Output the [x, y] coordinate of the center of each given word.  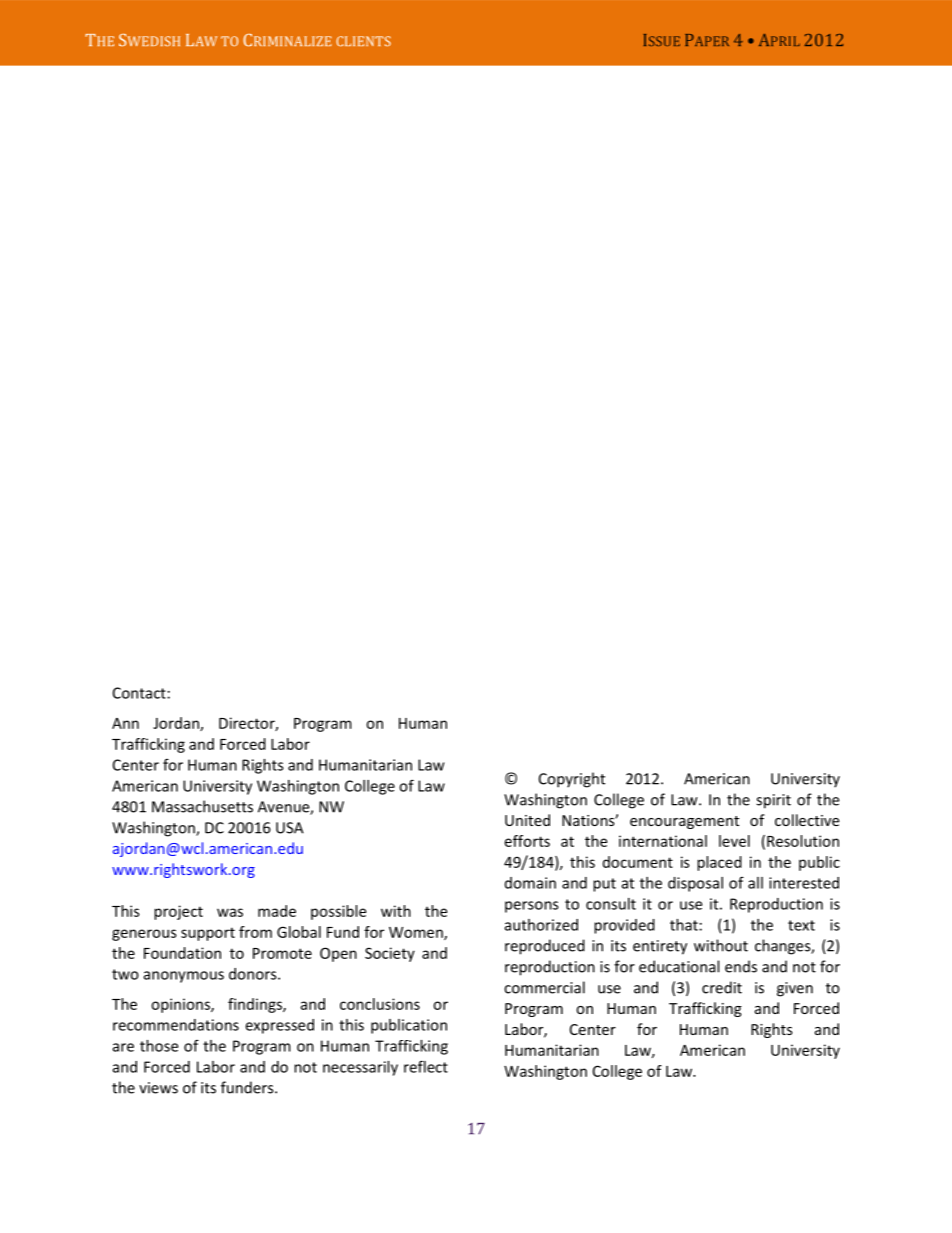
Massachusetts [202, 806]
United [527, 820]
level [734, 841]
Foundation [182, 953]
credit [722, 987]
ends [741, 966]
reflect [426, 1066]
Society [390, 954]
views [158, 1088]
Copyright [572, 780]
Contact [139, 693]
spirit [773, 801]
